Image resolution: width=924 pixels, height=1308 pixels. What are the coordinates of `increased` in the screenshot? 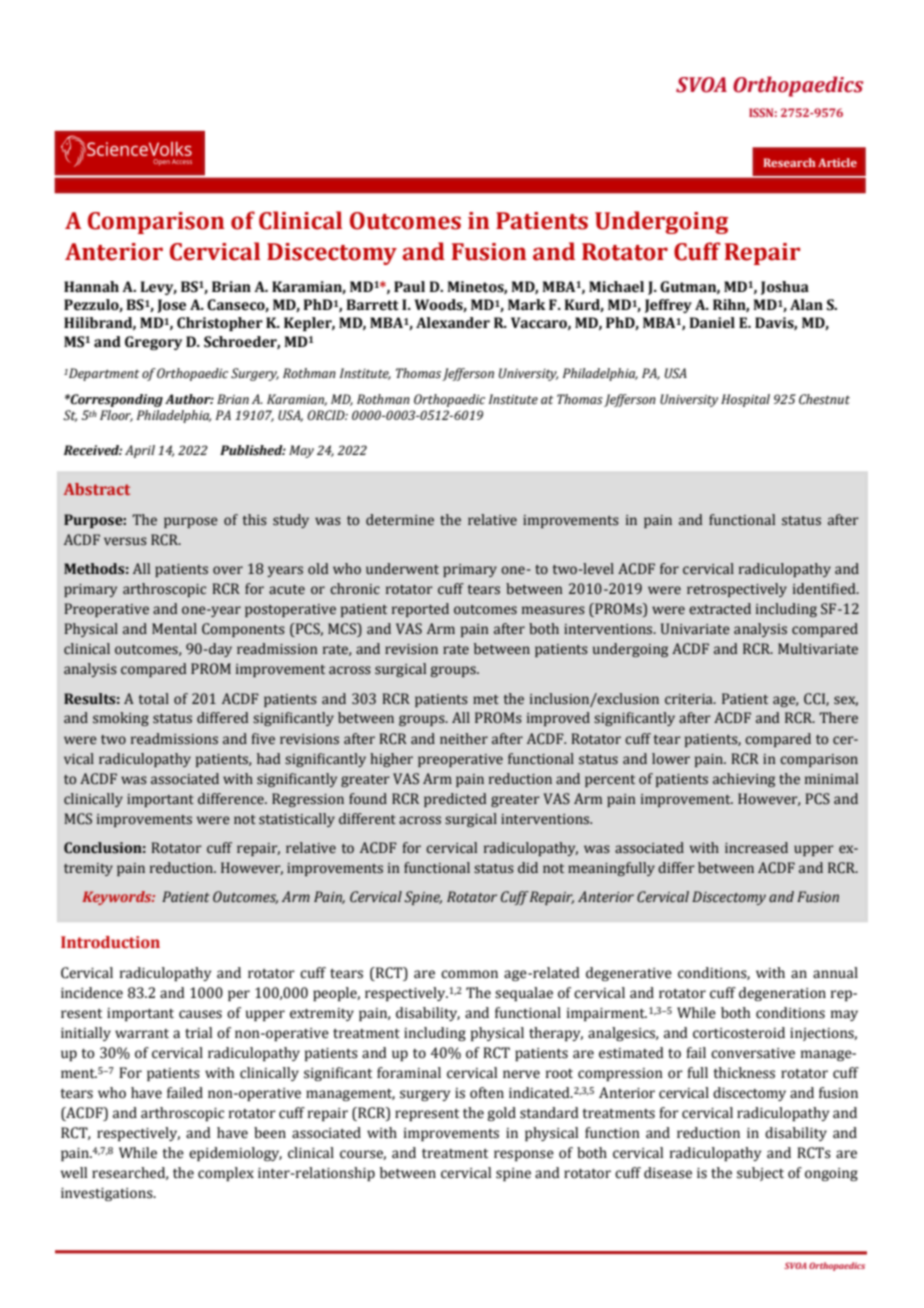 It's located at (756, 848).
